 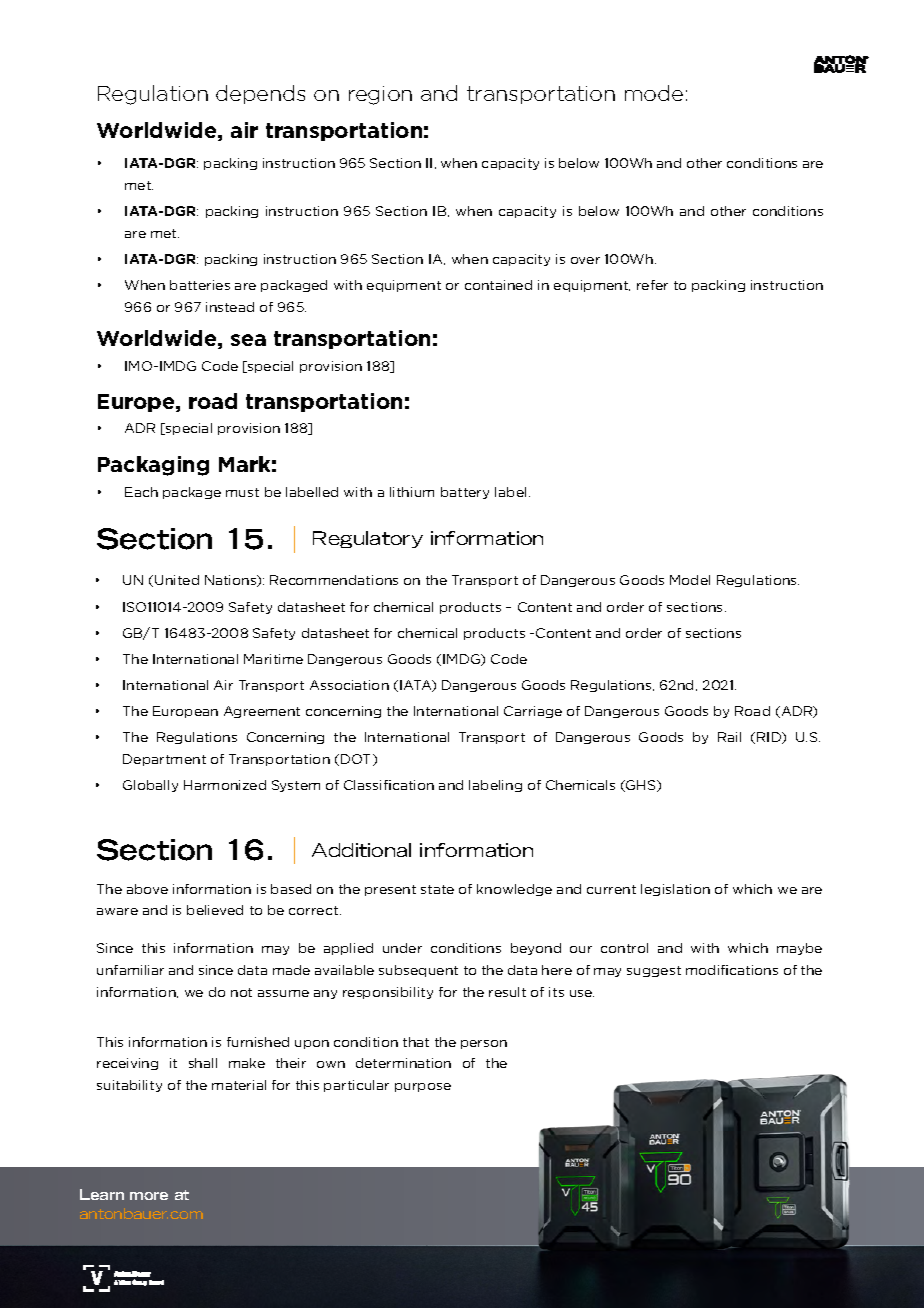 What do you see at coordinates (652, 285) in the screenshot?
I see `refer` at bounding box center [652, 285].
